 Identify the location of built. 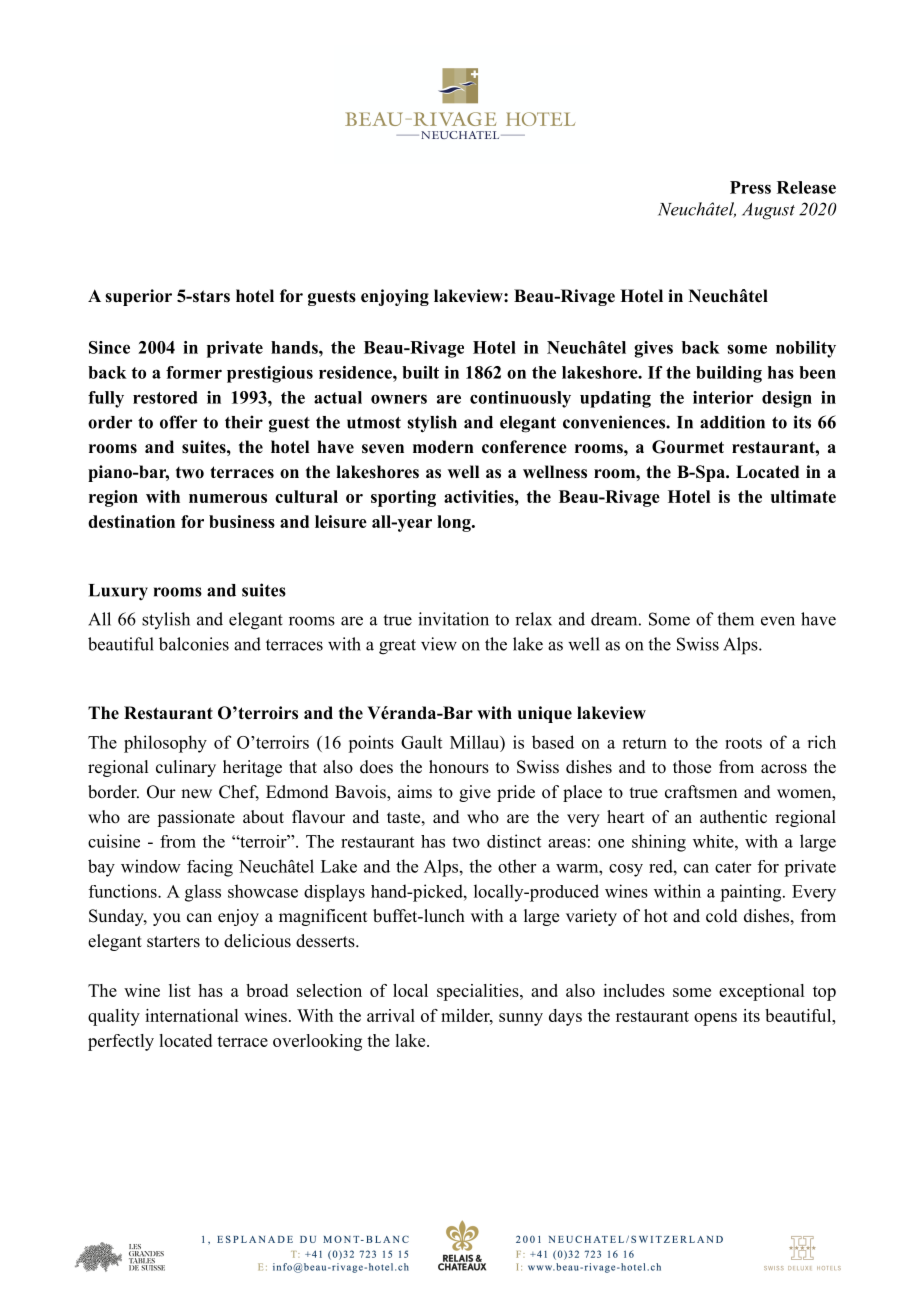
(420, 372).
